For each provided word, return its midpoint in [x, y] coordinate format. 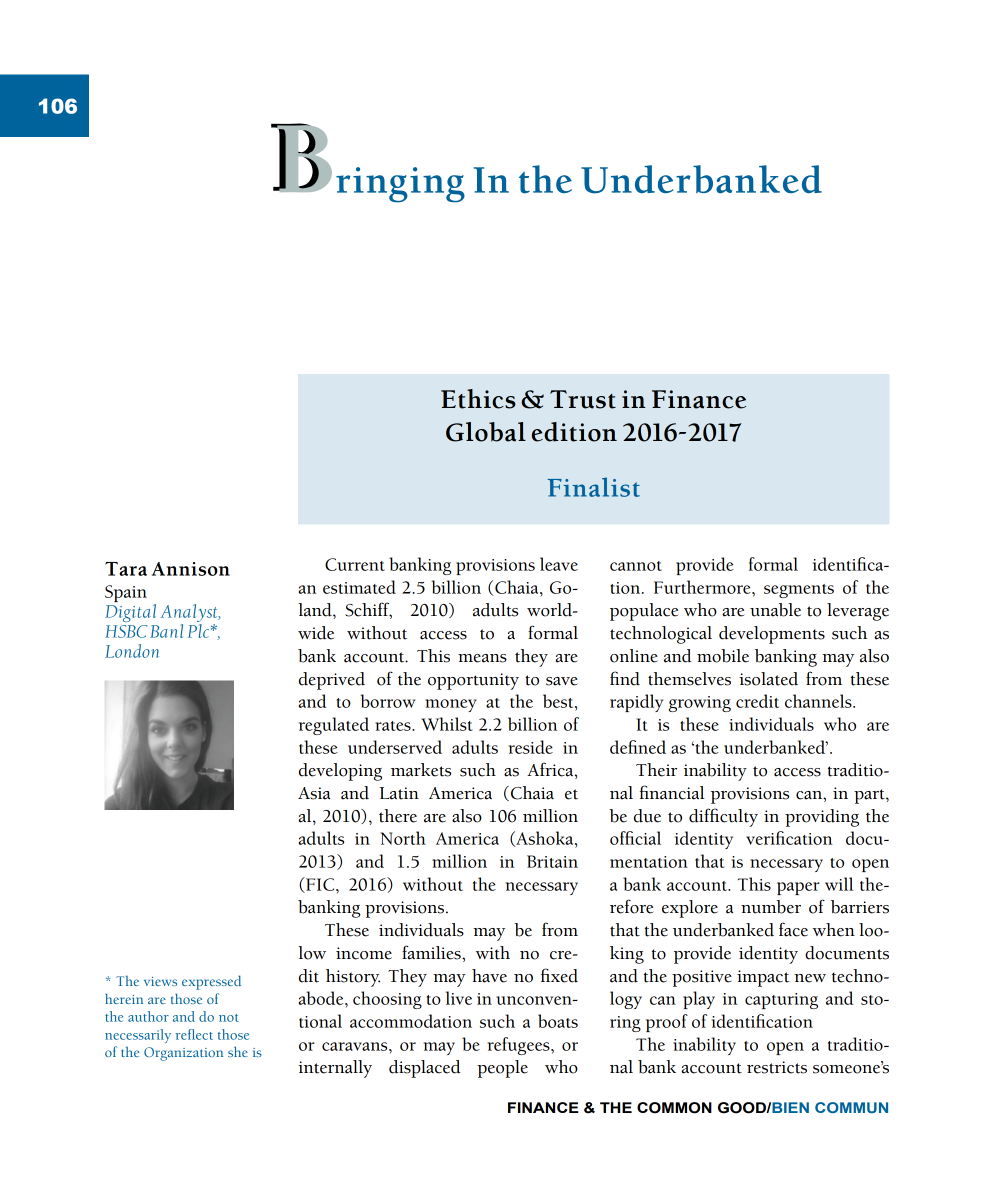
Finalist [594, 487]
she [238, 1051]
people [502, 1069]
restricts [777, 1067]
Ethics [478, 399]
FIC [320, 885]
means [482, 658]
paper [798, 888]
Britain [552, 861]
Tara [126, 569]
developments [772, 635]
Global [486, 432]
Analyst [190, 613]
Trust [583, 399]
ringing [400, 185]
